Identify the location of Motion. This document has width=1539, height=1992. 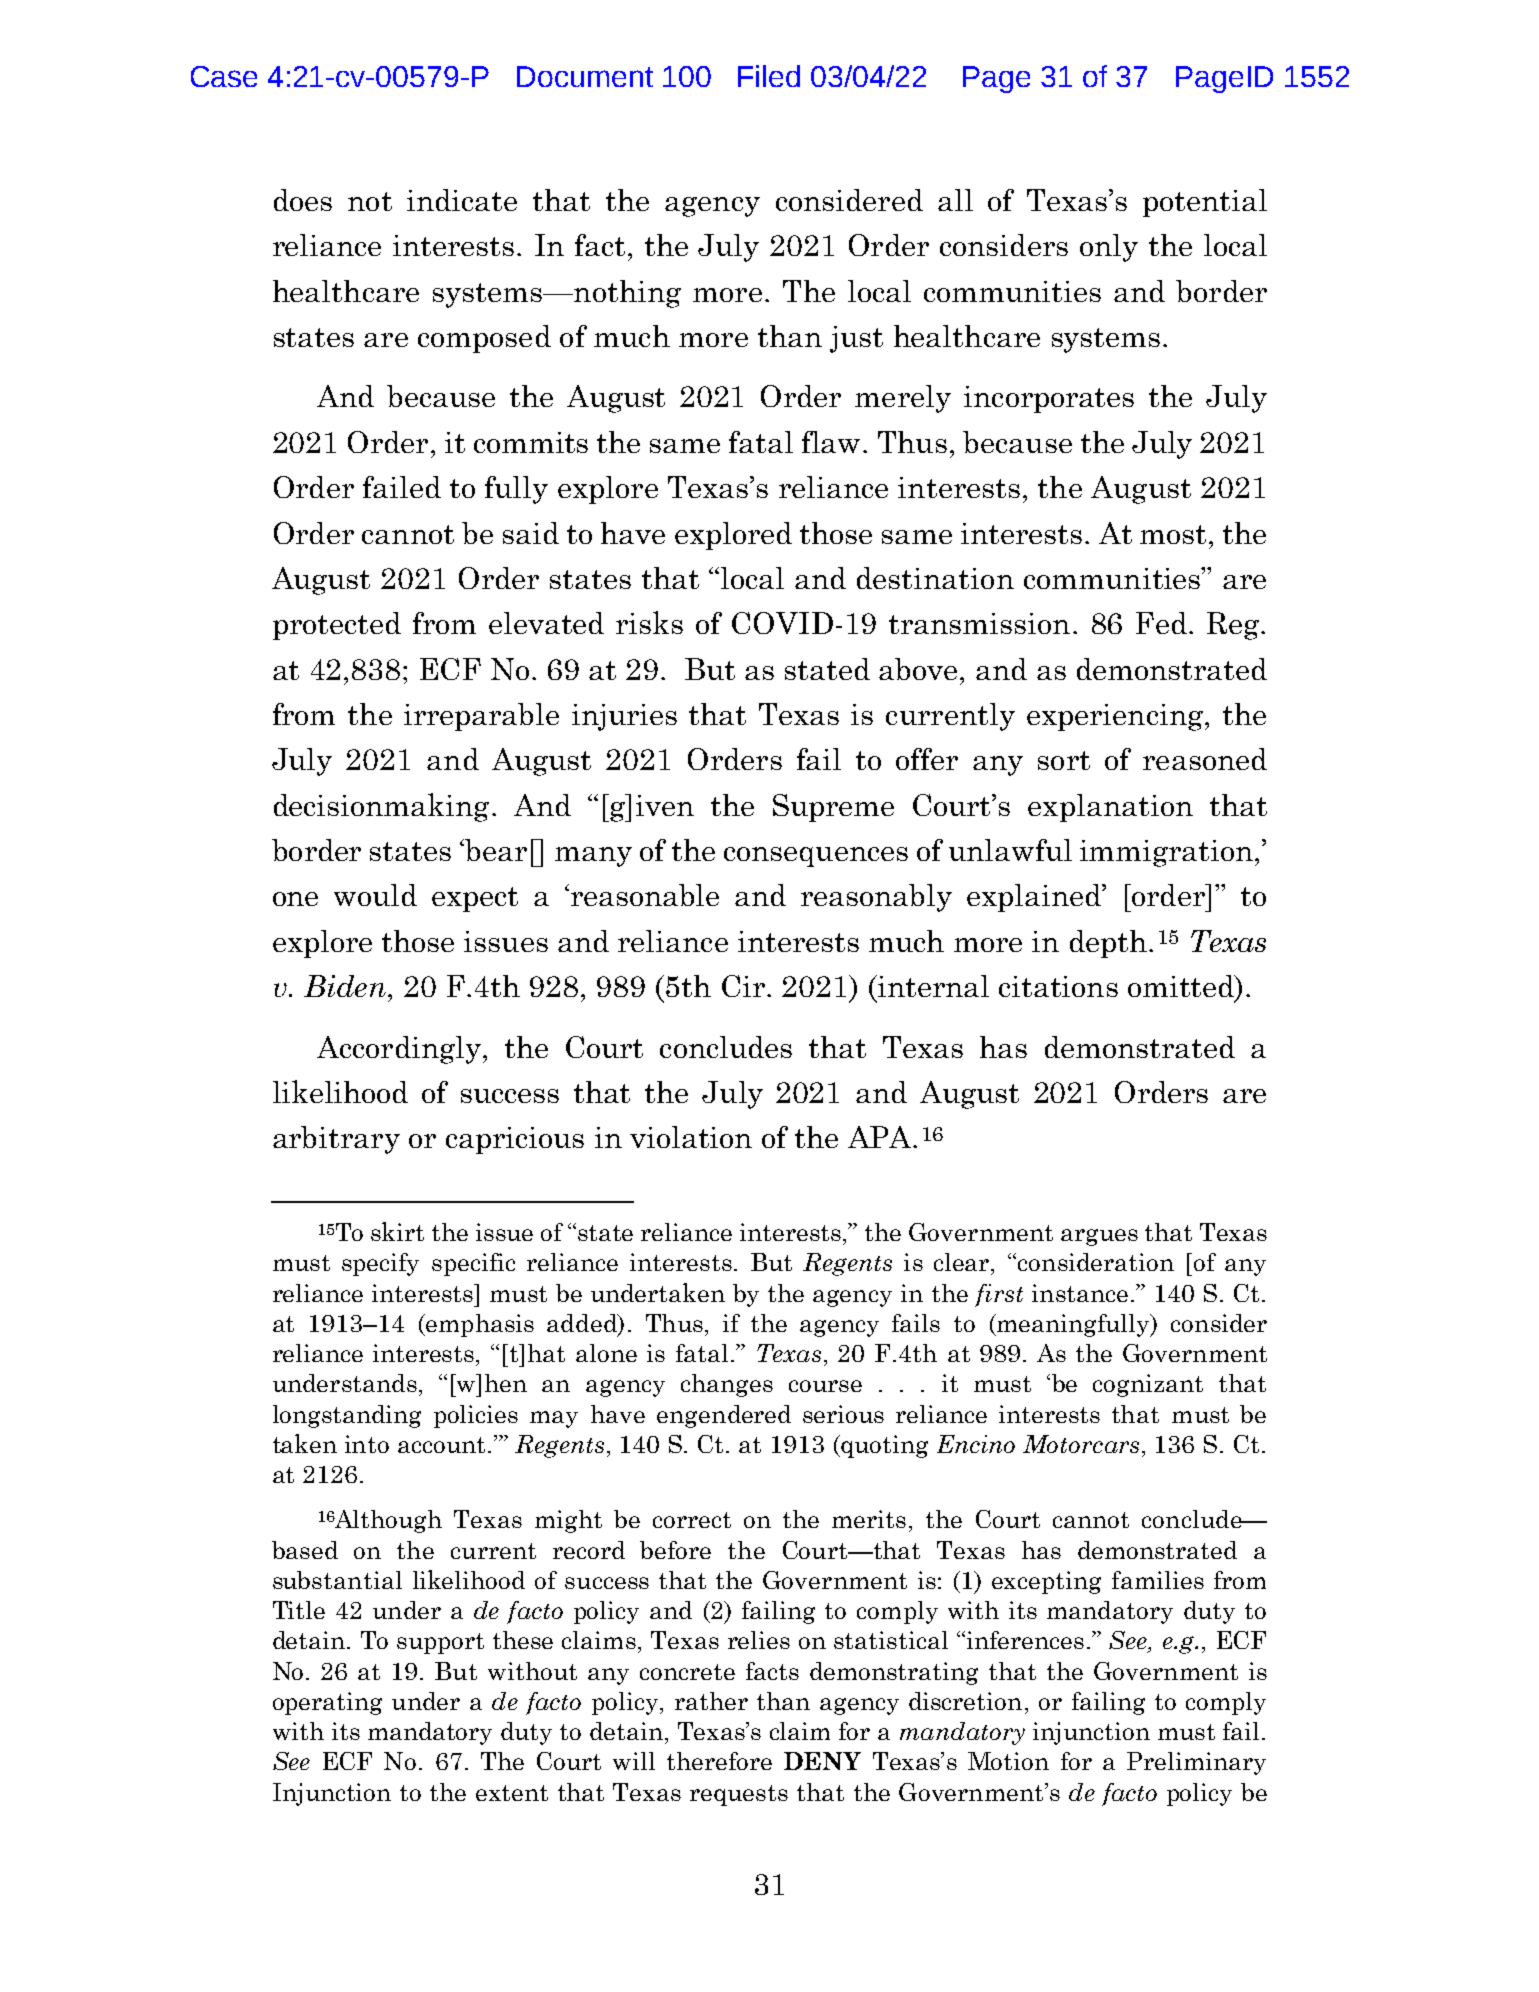
(1008, 1761).
